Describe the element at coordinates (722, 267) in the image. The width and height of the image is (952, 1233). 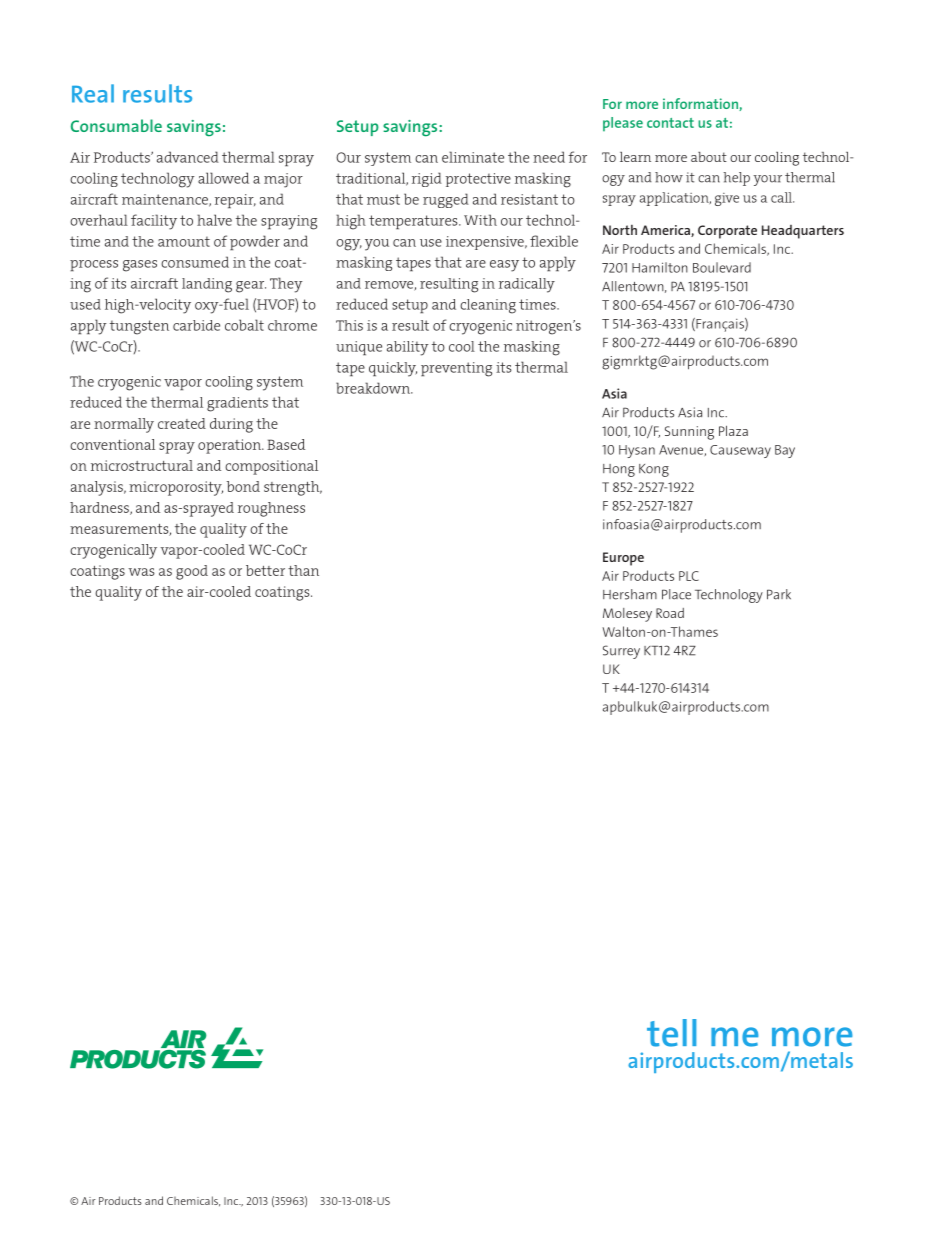
I see `Boulevard` at that location.
